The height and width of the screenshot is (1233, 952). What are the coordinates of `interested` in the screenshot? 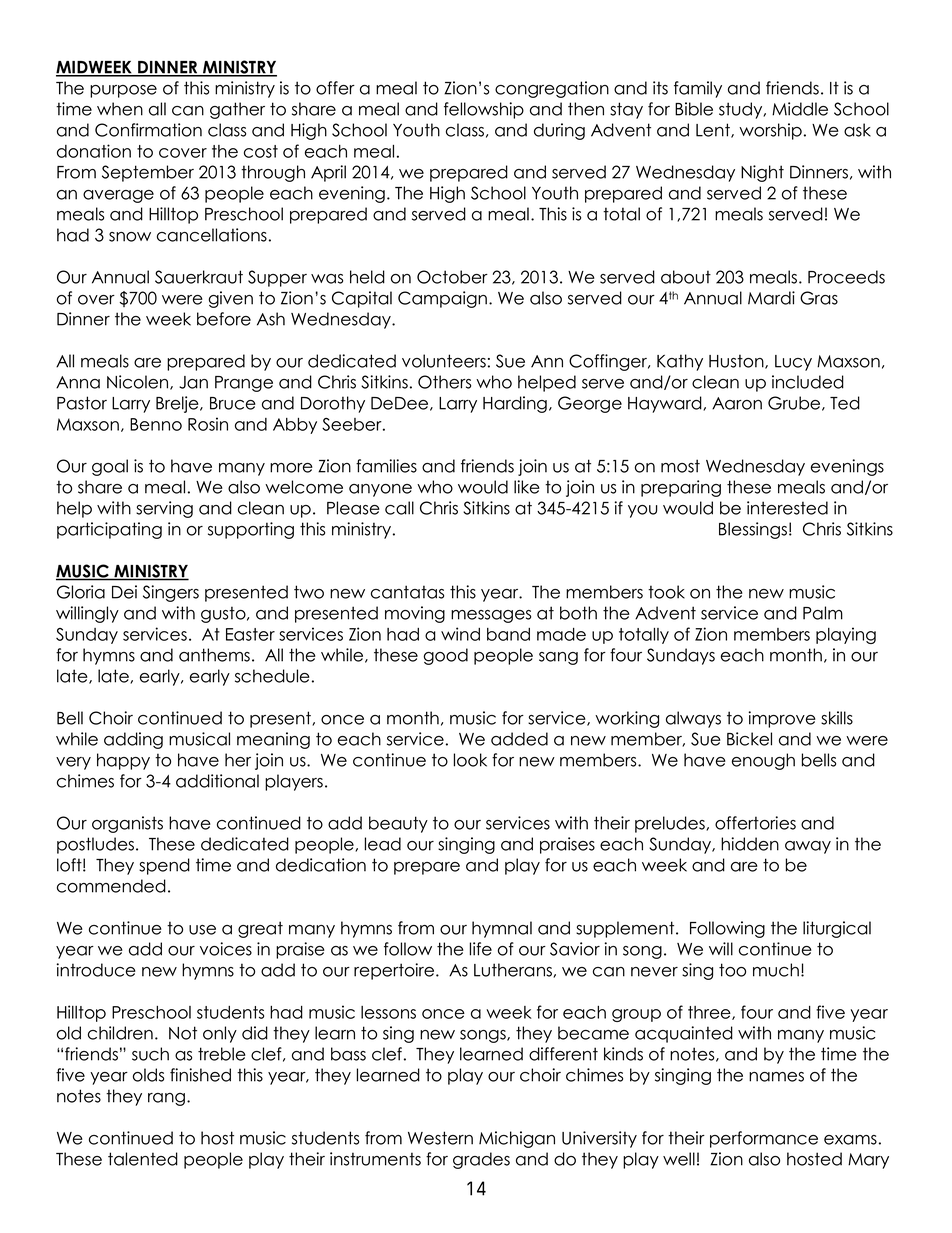 It's located at (787, 508).
